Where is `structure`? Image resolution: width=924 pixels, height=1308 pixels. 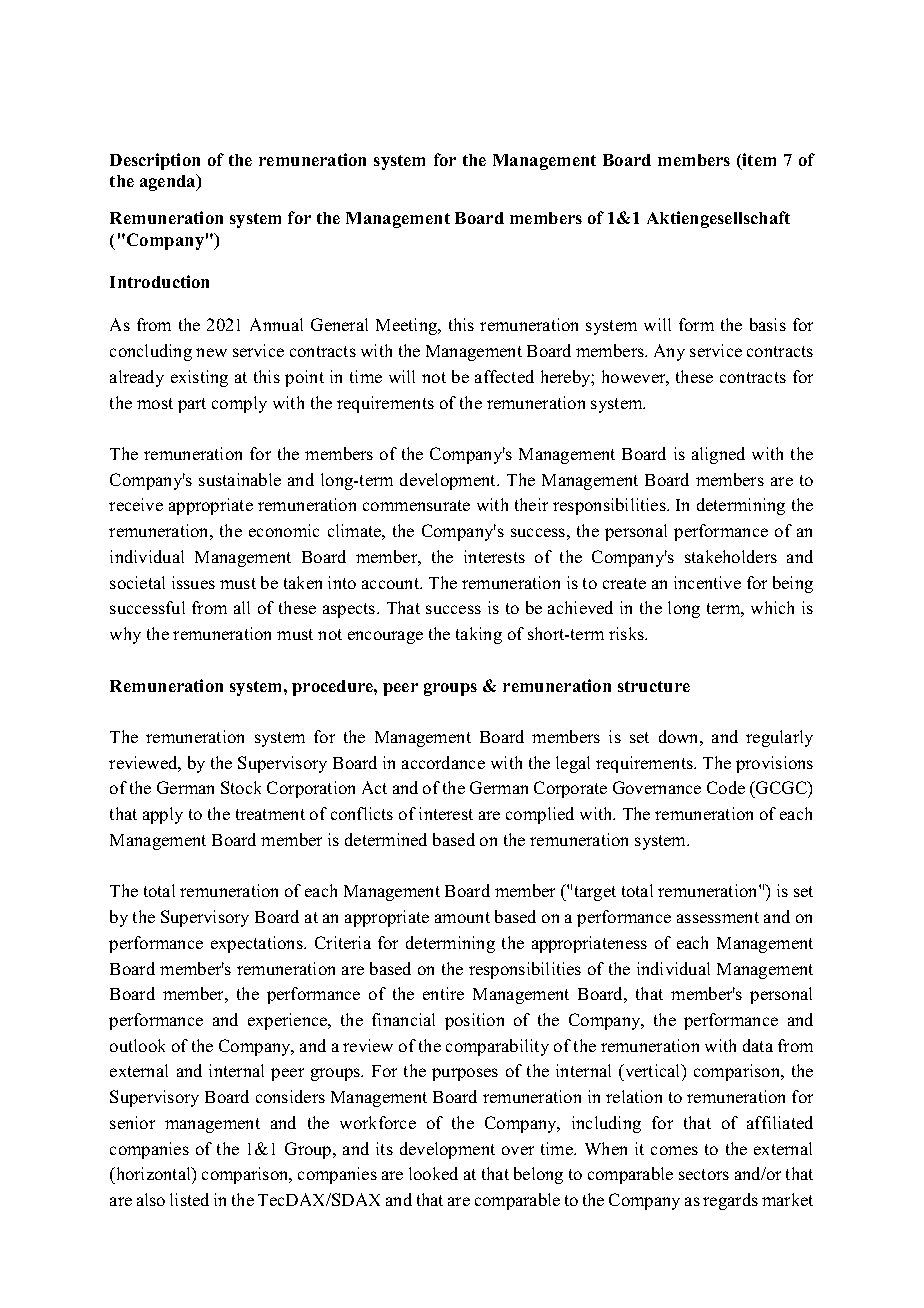
structure is located at coordinates (654, 686).
